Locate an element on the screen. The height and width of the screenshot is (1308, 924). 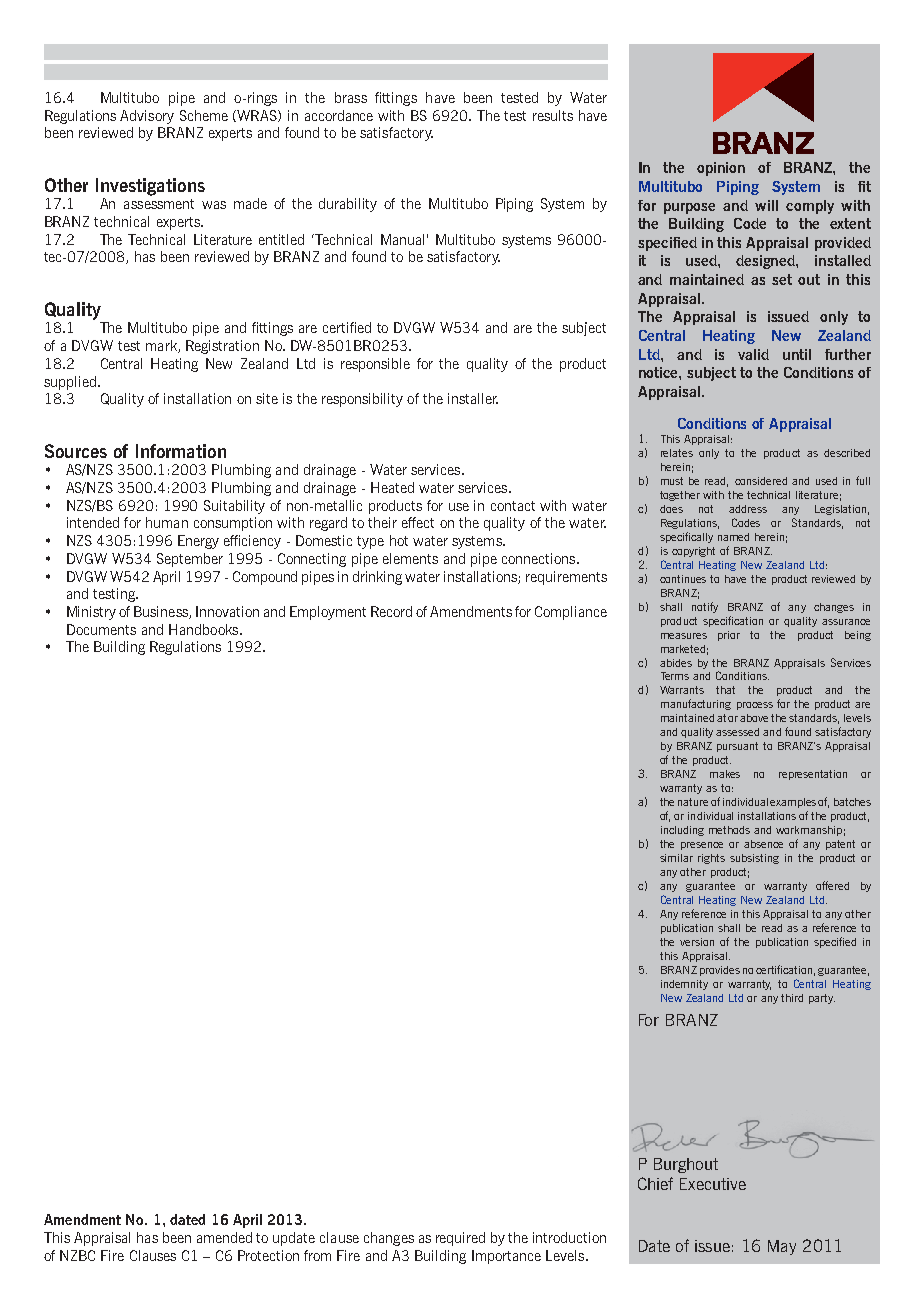
Record is located at coordinates (391, 611).
